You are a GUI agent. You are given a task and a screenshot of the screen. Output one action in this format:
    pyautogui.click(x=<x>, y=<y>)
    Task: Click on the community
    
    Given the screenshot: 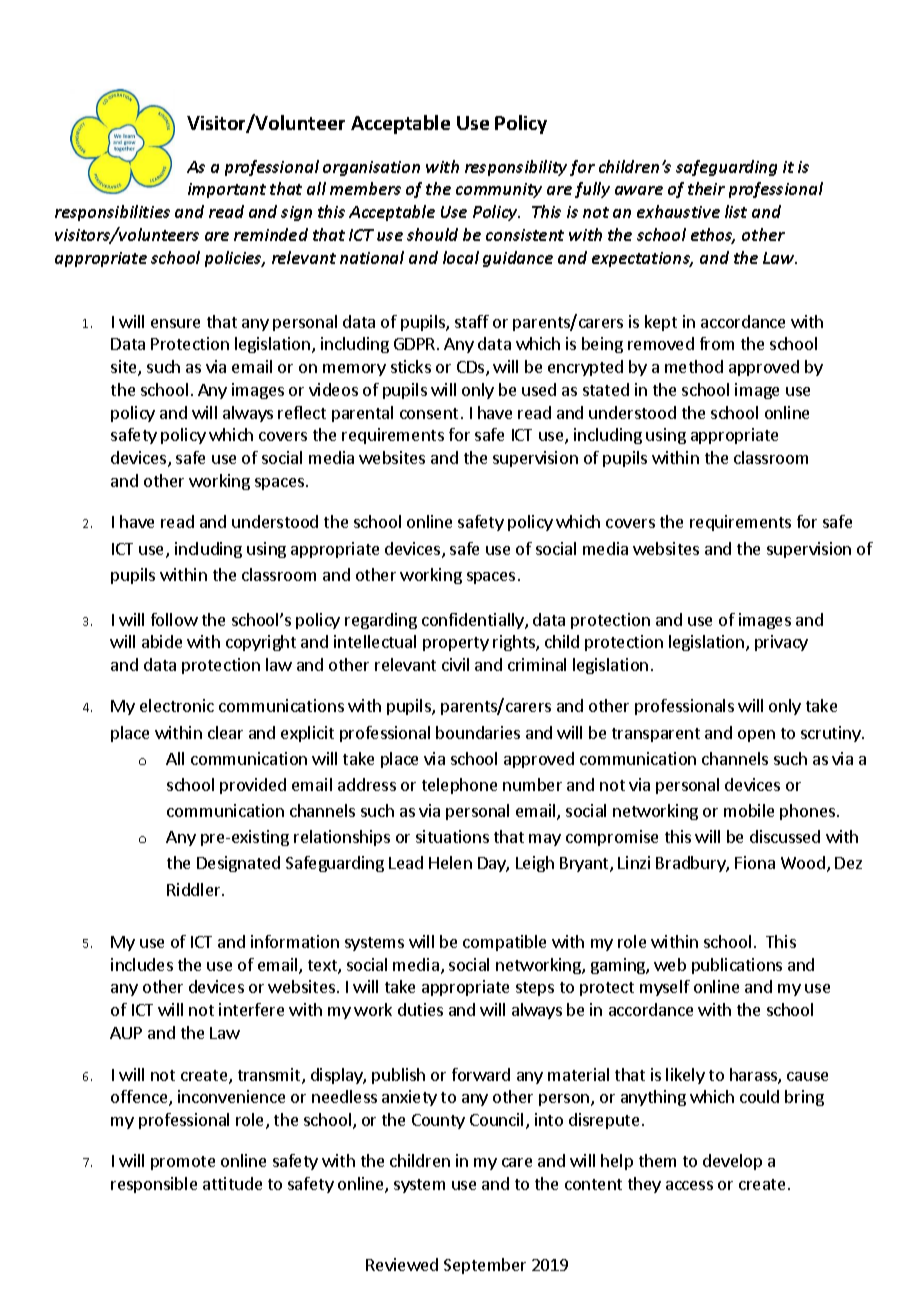 What is the action you would take?
    pyautogui.click(x=499, y=190)
